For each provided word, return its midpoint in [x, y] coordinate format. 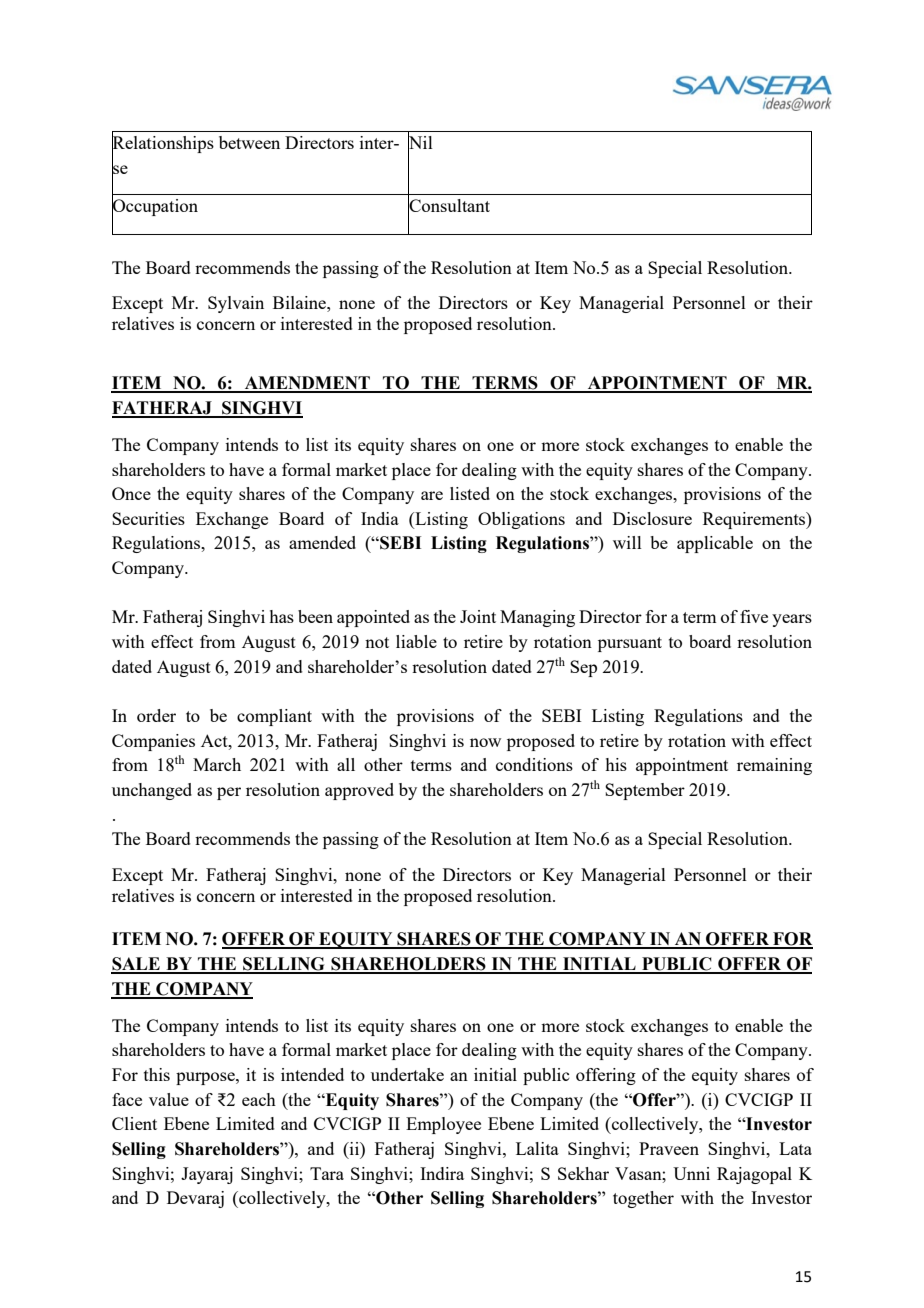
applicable [715, 544]
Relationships [163, 145]
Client [134, 1123]
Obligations [521, 520]
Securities [148, 518]
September [645, 791]
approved [359, 791]
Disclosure [652, 518]
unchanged [152, 791]
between [249, 142]
